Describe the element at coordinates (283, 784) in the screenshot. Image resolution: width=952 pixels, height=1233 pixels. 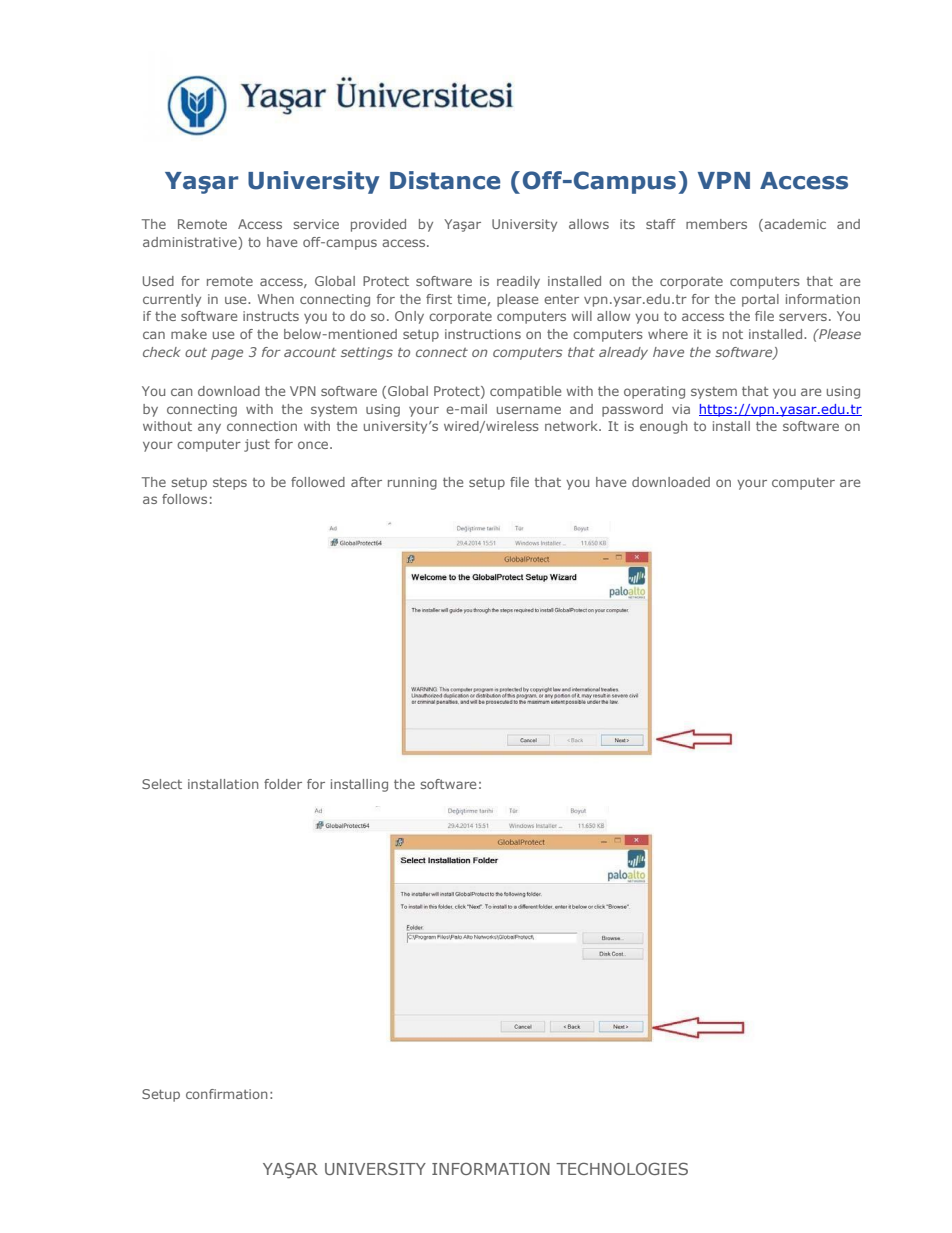
I see `folder` at that location.
